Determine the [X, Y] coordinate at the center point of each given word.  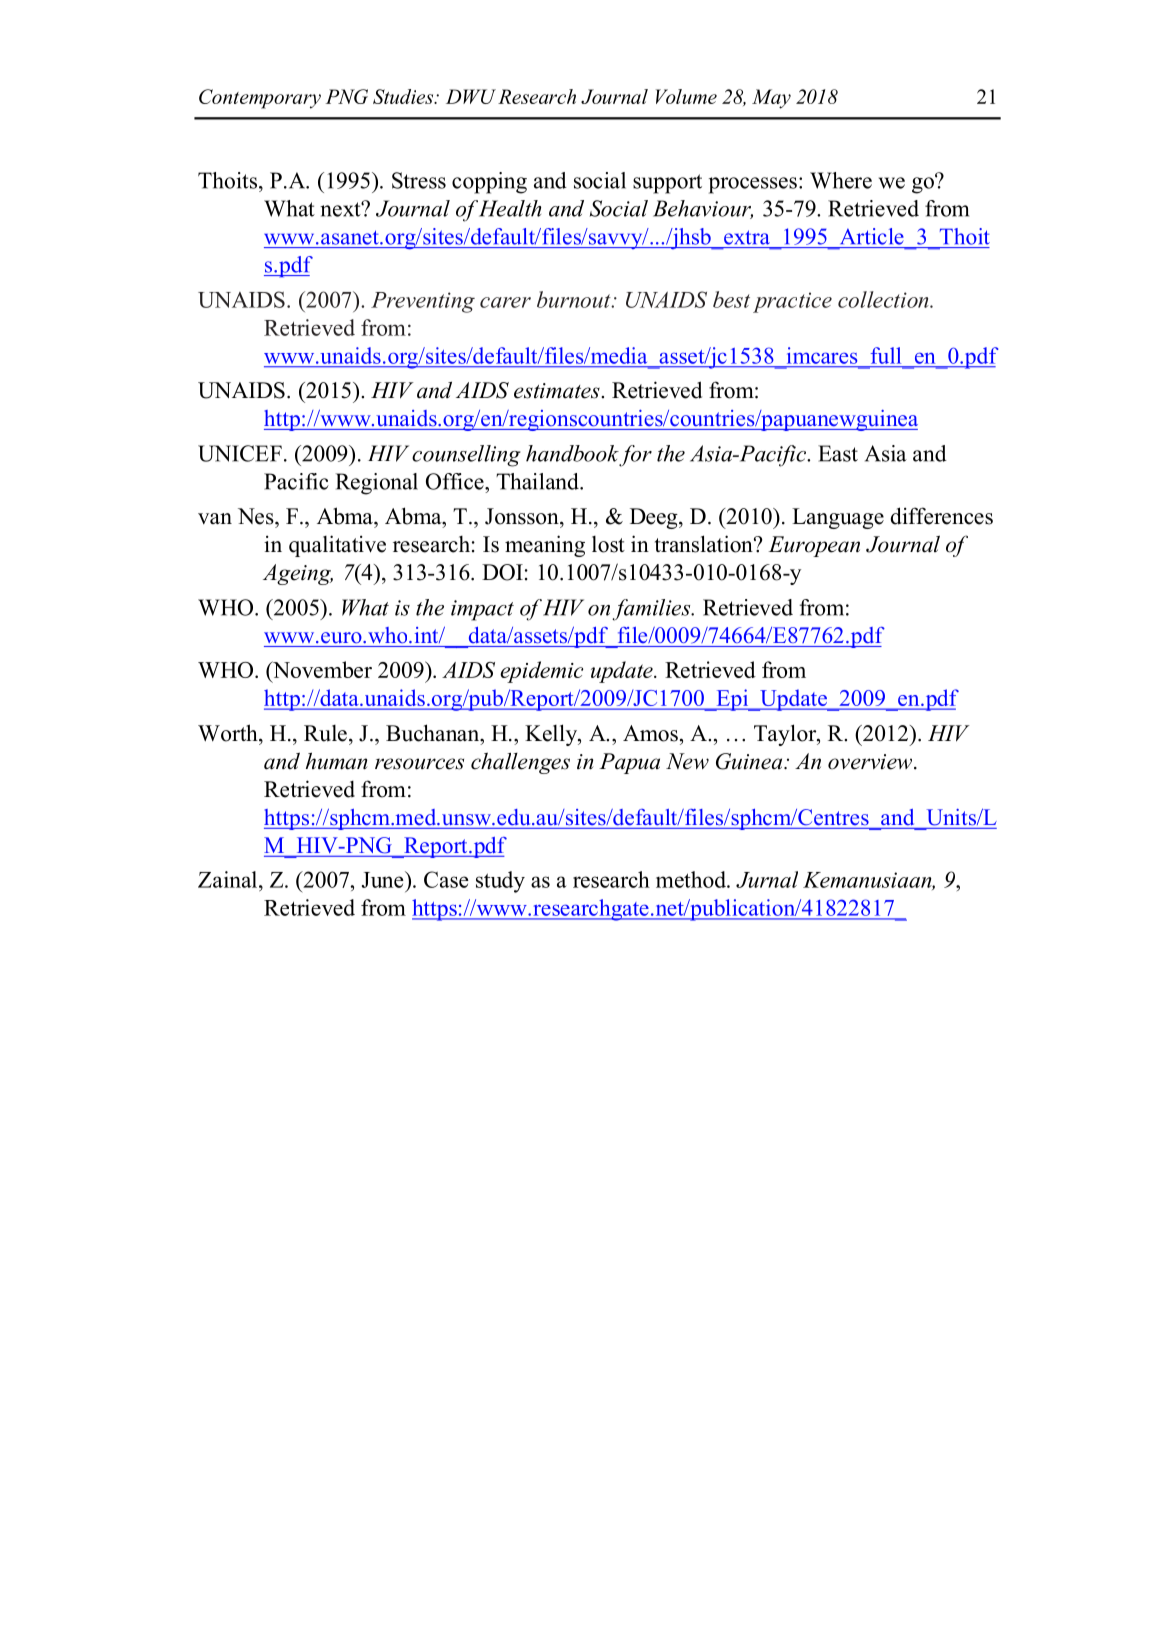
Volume [686, 96]
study [500, 882]
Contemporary [260, 99]
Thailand [538, 481]
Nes [257, 516]
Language [838, 518]
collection [884, 299]
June [384, 879]
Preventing [423, 302]
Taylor [786, 735]
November [321, 669]
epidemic [541, 672]
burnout [575, 299]
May [771, 99]
